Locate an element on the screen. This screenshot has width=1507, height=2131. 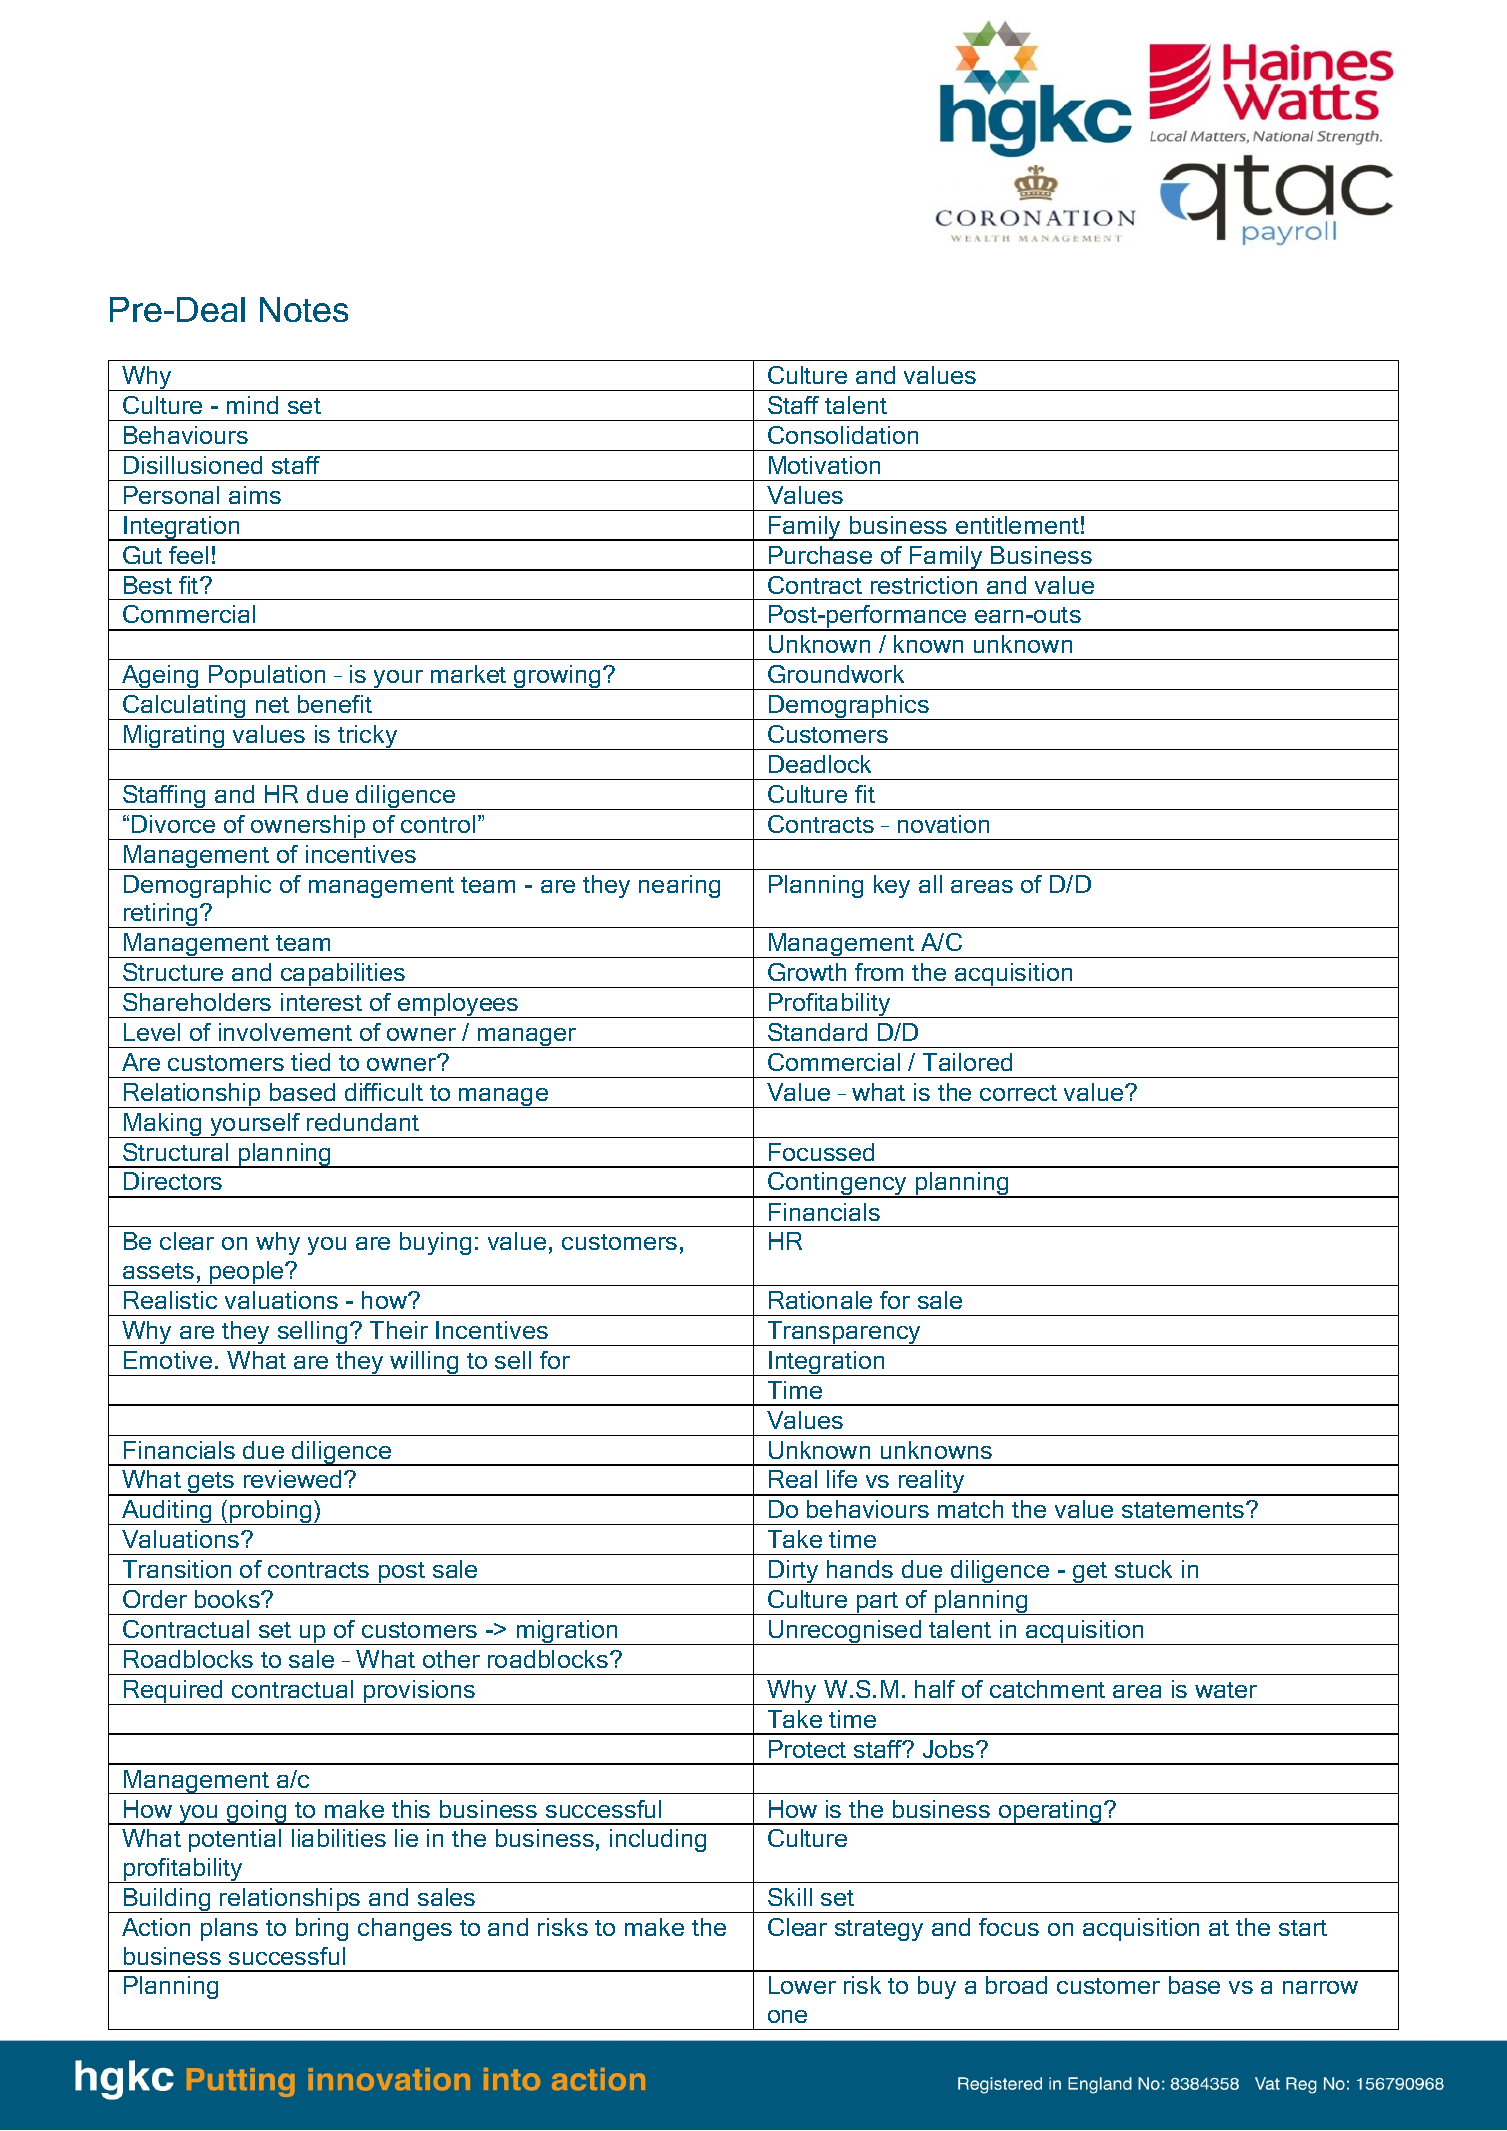
net is located at coordinates (272, 705).
